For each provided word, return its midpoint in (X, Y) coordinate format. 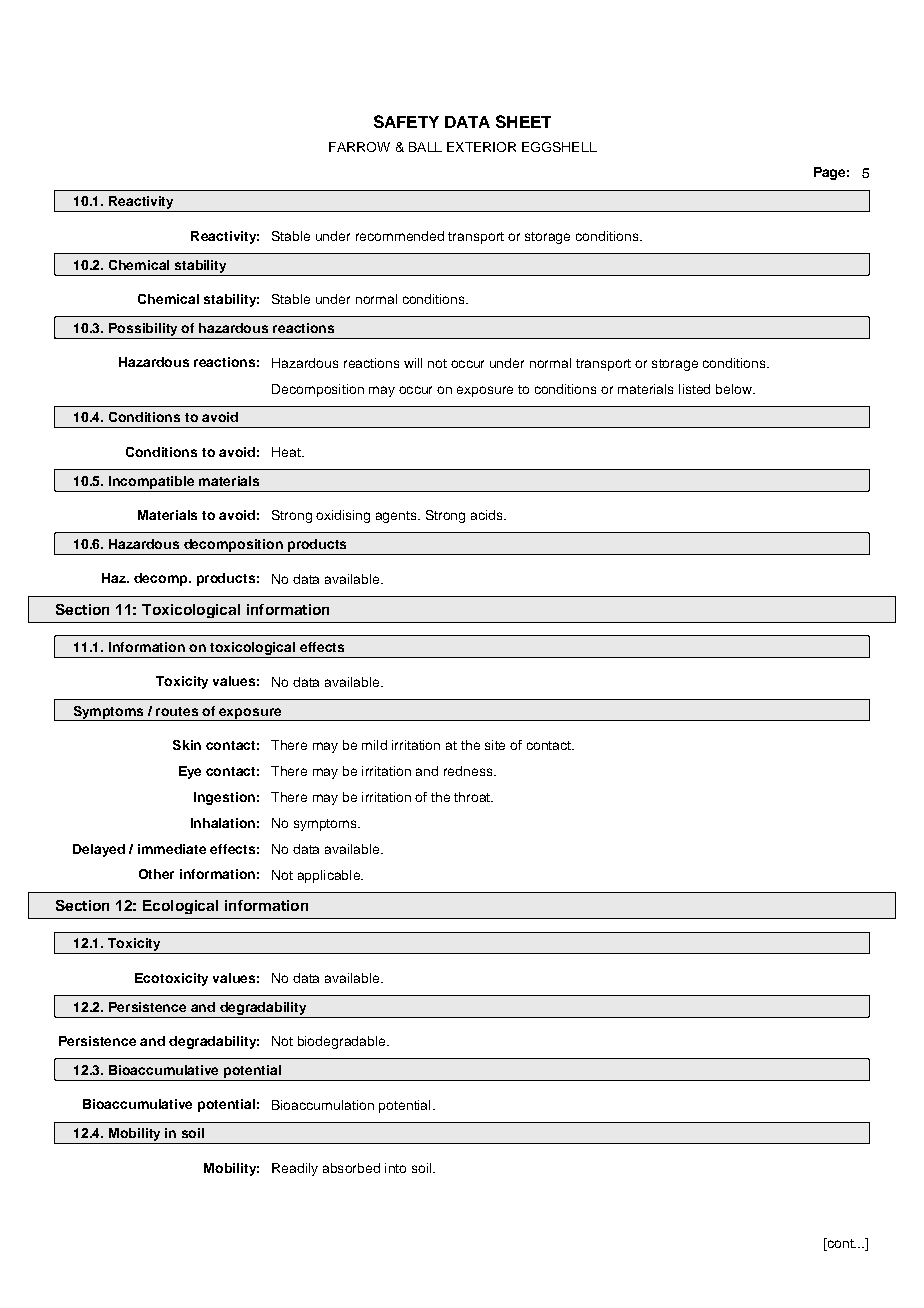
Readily (295, 1169)
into (395, 1168)
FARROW (359, 147)
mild (374, 745)
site (495, 745)
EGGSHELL (559, 147)
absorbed (351, 1168)
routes (177, 711)
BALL (425, 147)
